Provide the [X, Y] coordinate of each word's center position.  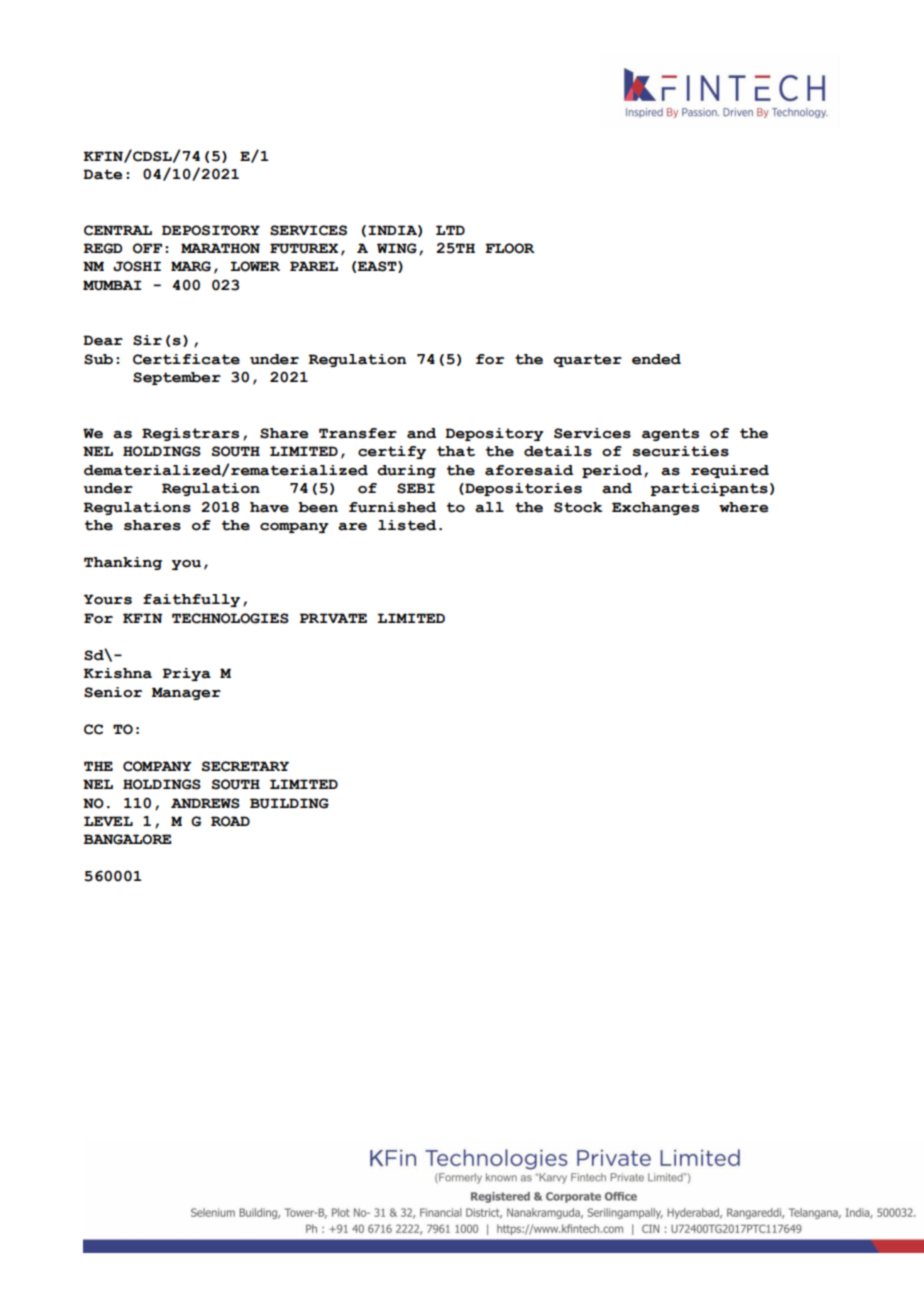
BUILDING [289, 803]
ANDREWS [205, 803]
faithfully [191, 600]
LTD [450, 230]
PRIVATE [333, 618]
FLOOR [510, 248]
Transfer [358, 433]
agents [670, 434]
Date [102, 174]
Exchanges [655, 508]
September [177, 378]
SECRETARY [245, 766]
